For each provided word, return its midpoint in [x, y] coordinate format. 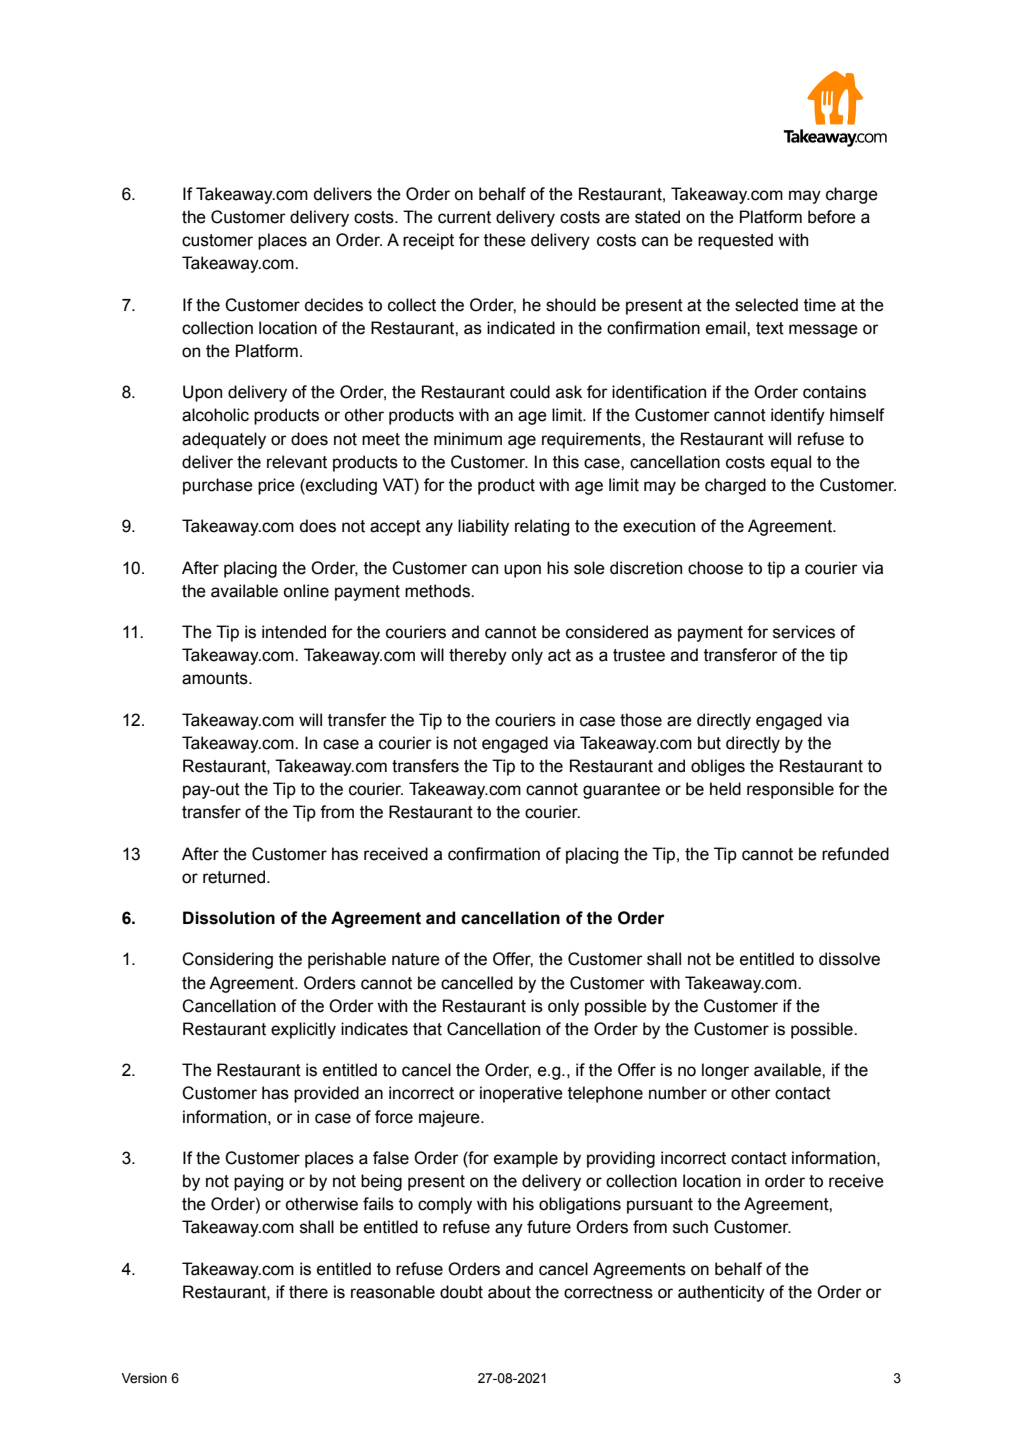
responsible [790, 790]
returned [235, 877]
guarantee [621, 791]
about [509, 1292]
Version [144, 1378]
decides [334, 305]
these [505, 240]
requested [735, 241]
